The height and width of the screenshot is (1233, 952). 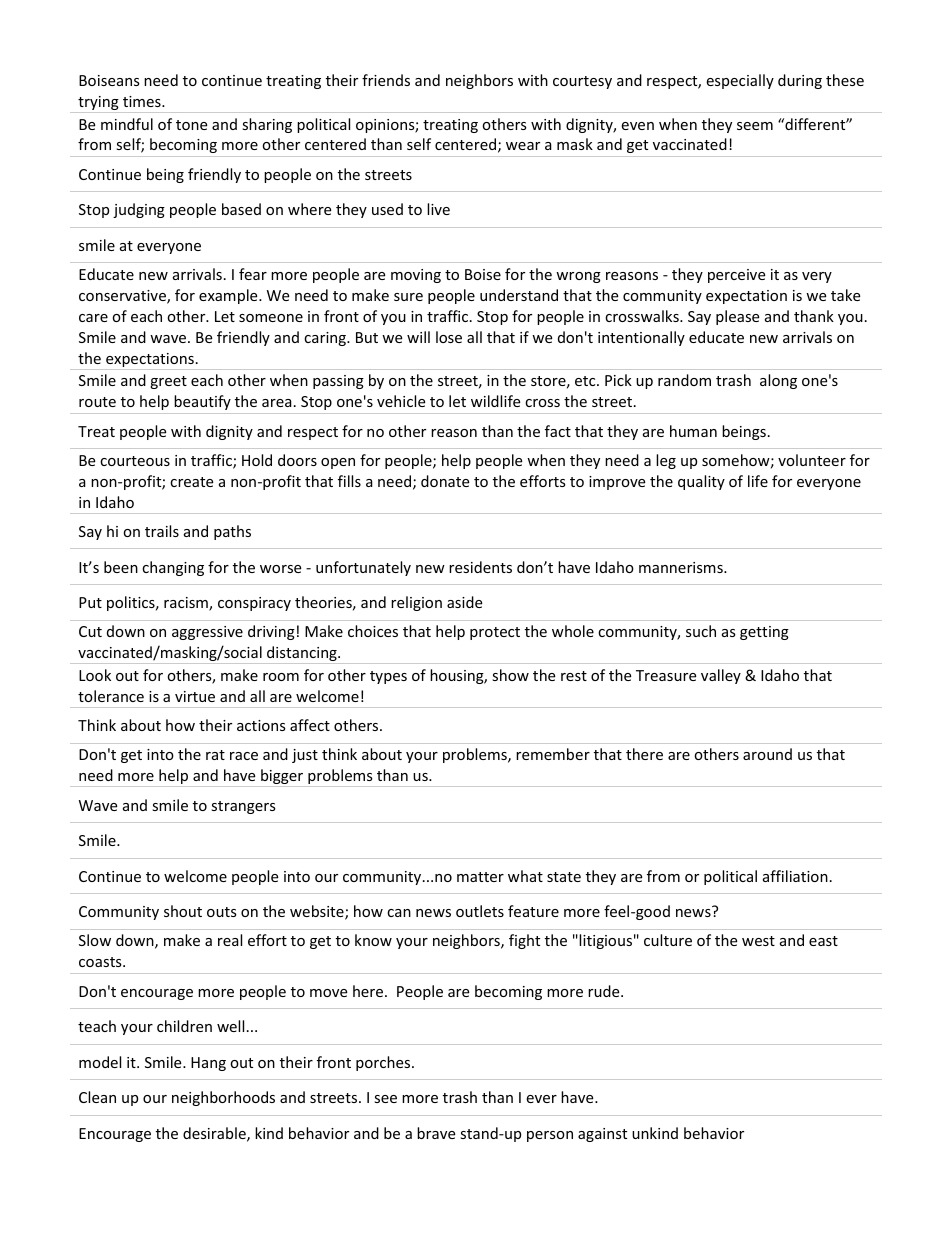 What do you see at coordinates (764, 633) in the screenshot?
I see `getting` at bounding box center [764, 633].
